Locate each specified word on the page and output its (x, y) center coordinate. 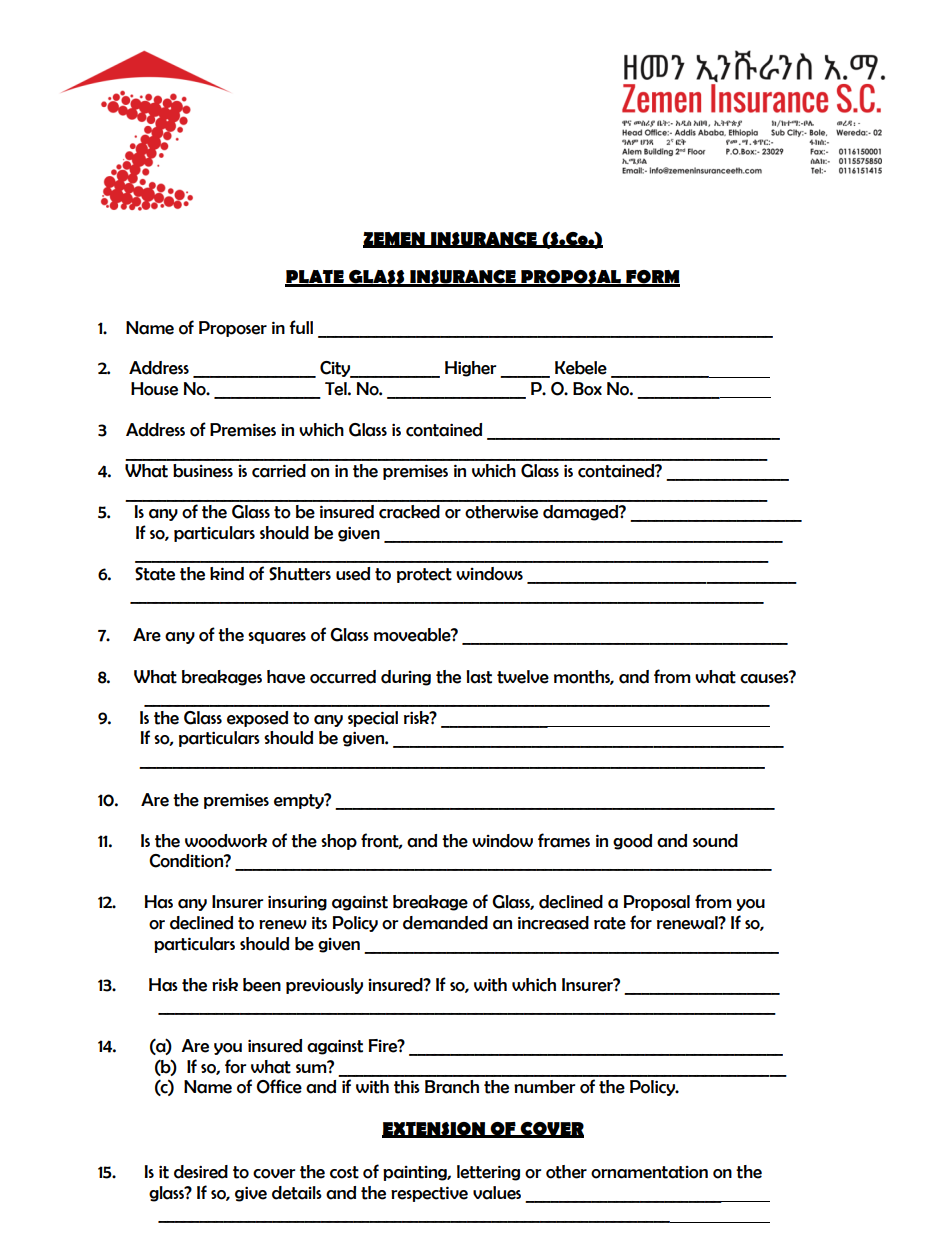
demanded (445, 923)
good (632, 842)
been (262, 985)
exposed (257, 719)
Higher (470, 369)
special (373, 719)
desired (201, 1172)
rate (610, 923)
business (203, 471)
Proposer (233, 329)
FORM (652, 278)
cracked (409, 512)
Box (587, 389)
